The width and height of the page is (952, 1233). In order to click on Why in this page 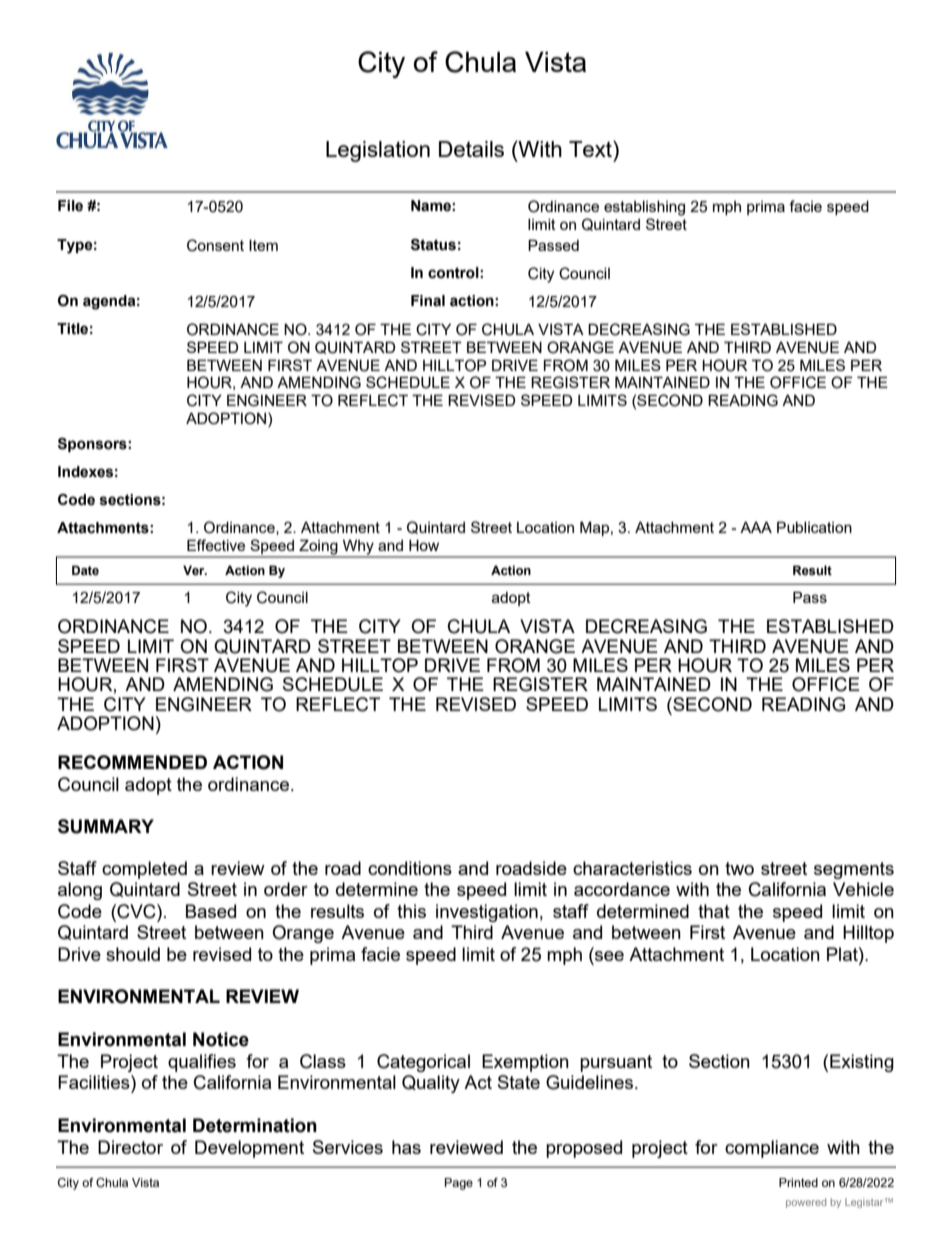, I will do `click(358, 548)`.
